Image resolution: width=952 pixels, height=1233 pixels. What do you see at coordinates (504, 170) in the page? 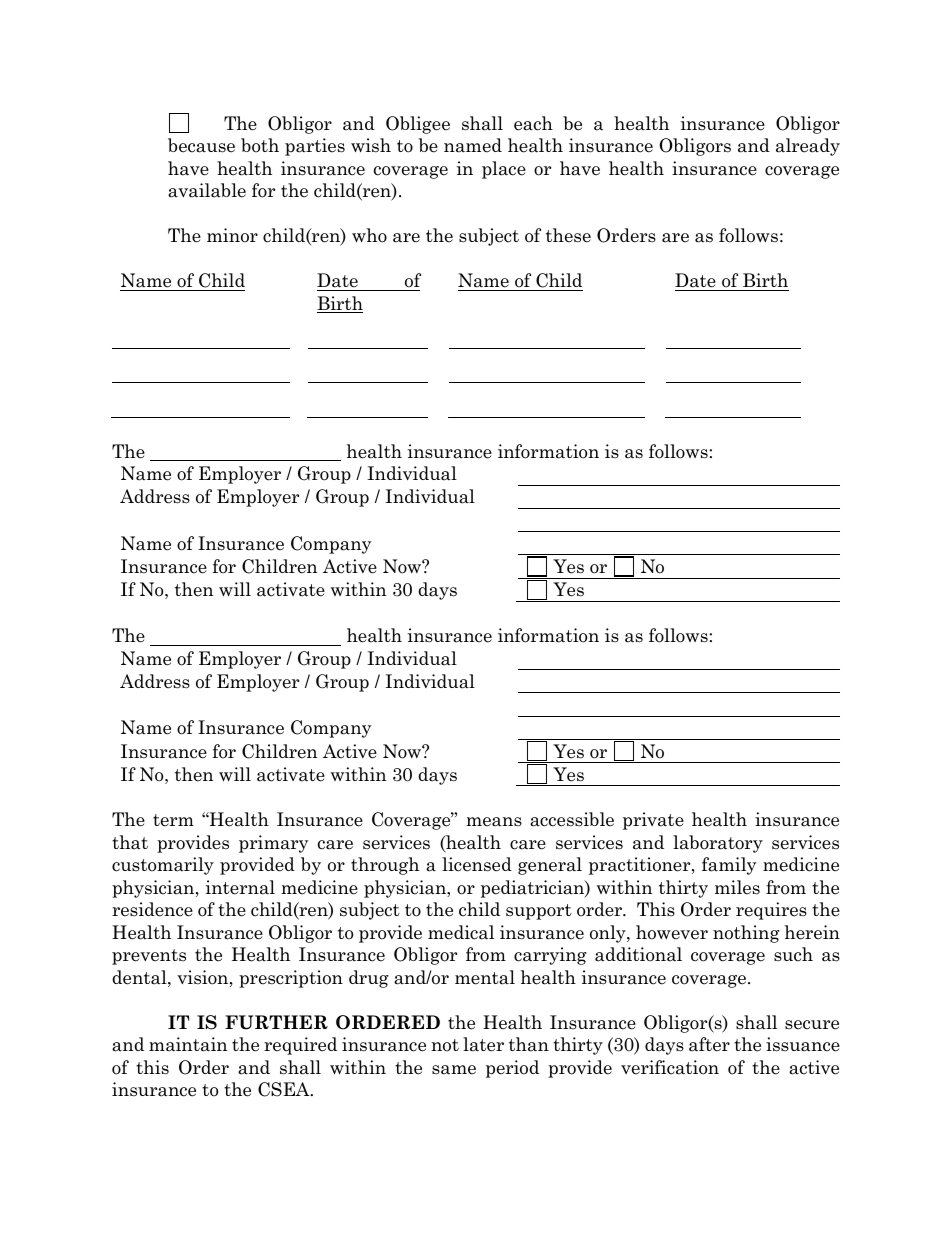
I see `place` at bounding box center [504, 170].
